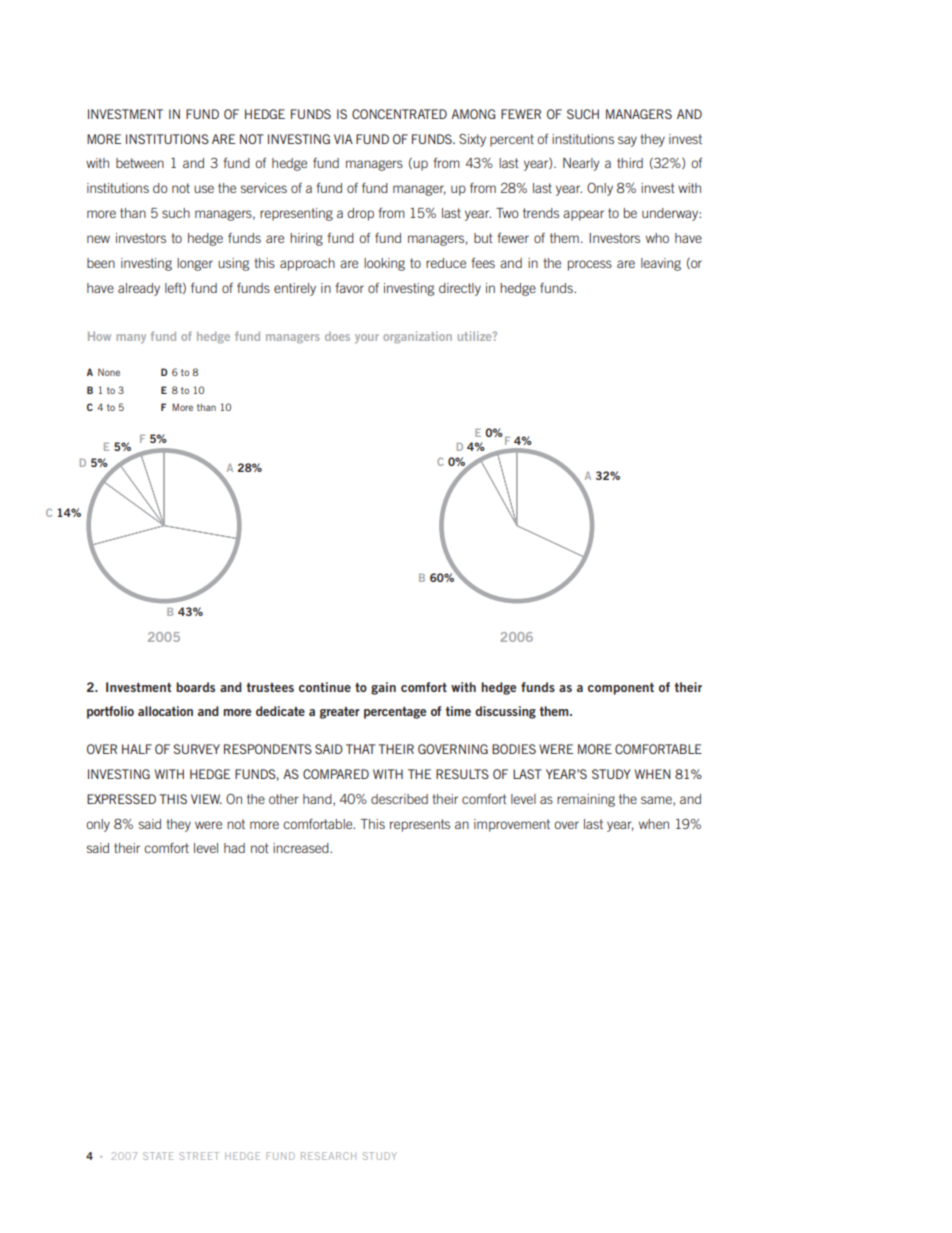 This page has width=952, height=1233. I want to click on your, so click(367, 338).
